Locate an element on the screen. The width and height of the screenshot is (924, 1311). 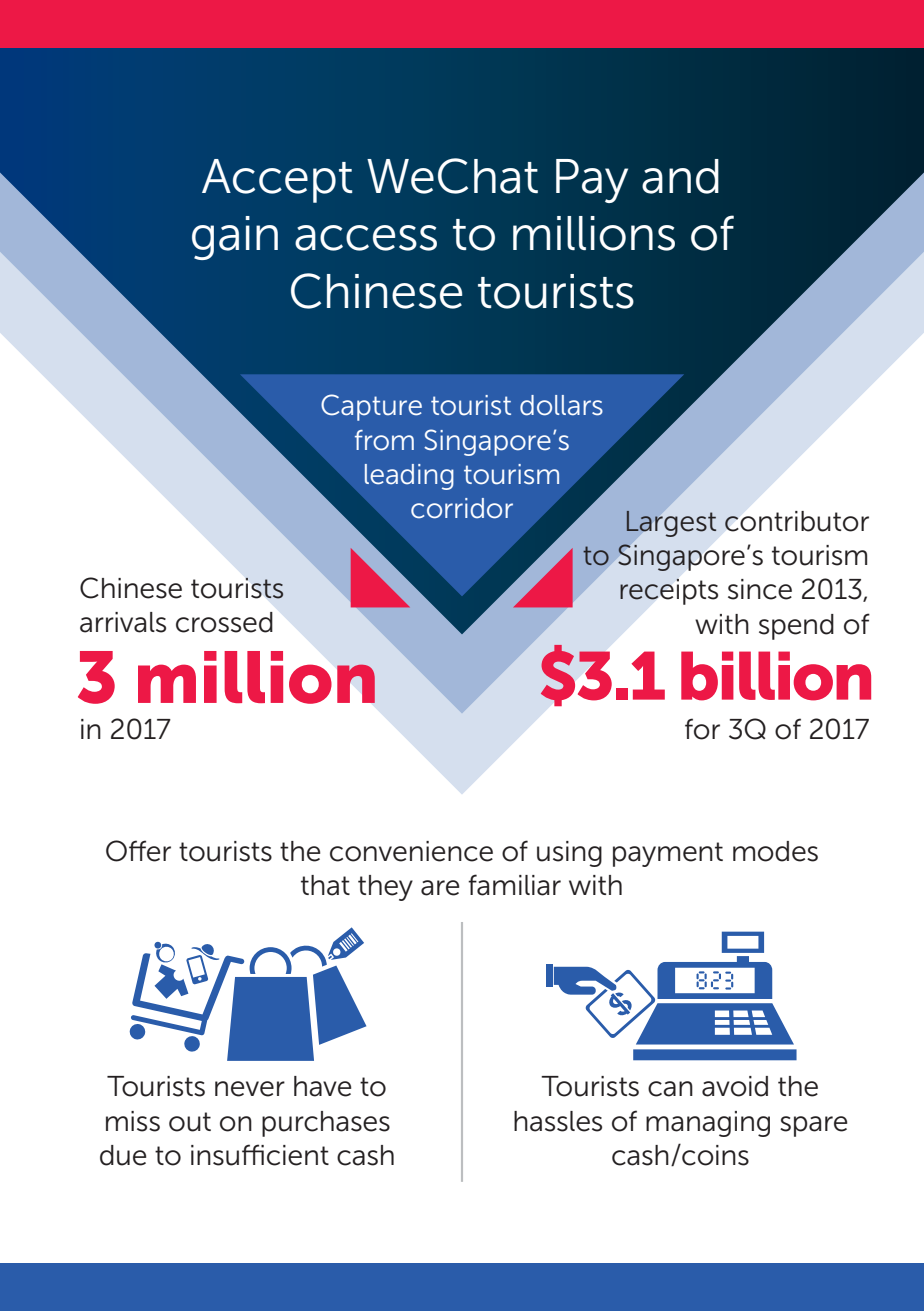
modes is located at coordinates (775, 851).
